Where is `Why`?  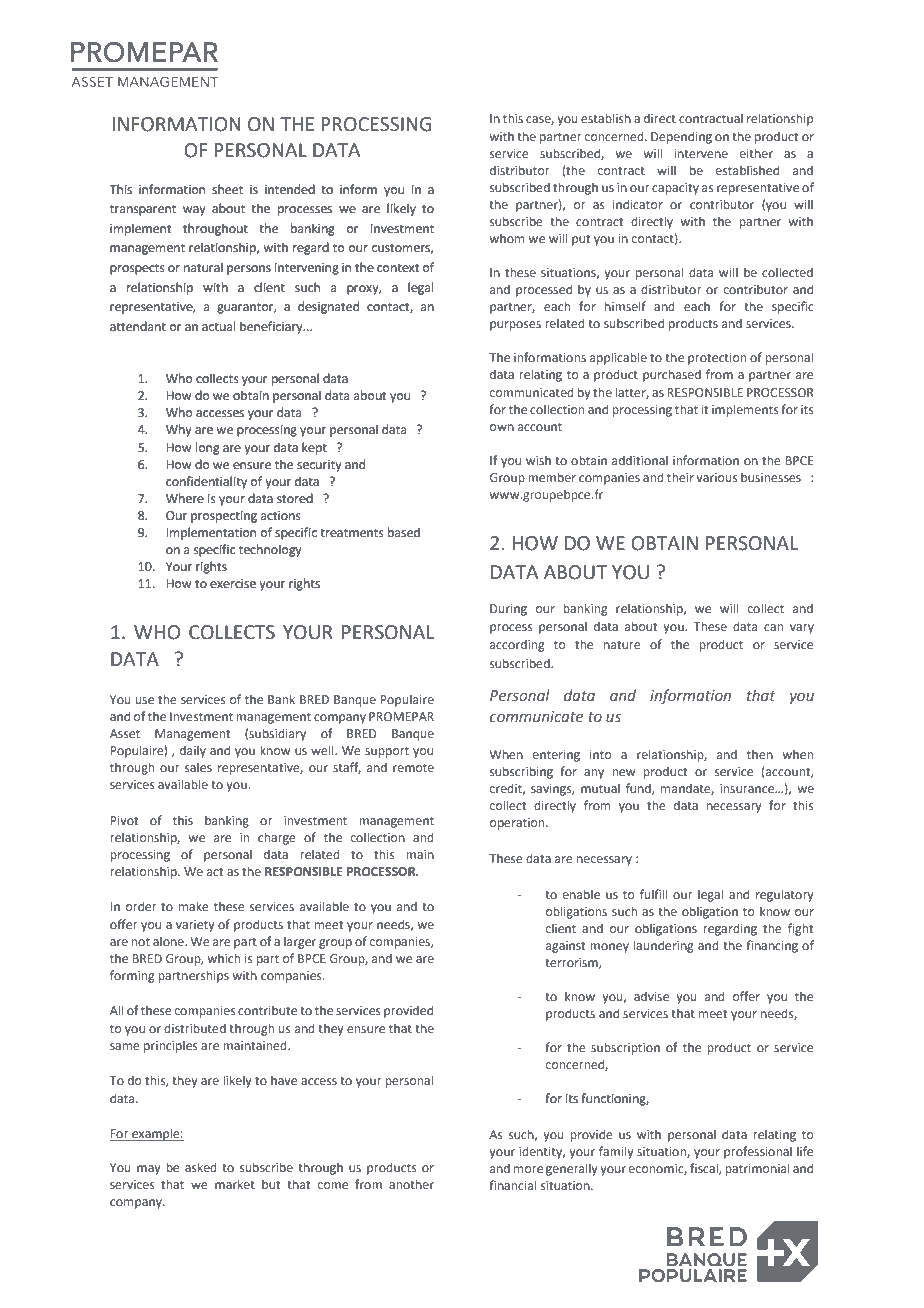
Why is located at coordinates (179, 430).
